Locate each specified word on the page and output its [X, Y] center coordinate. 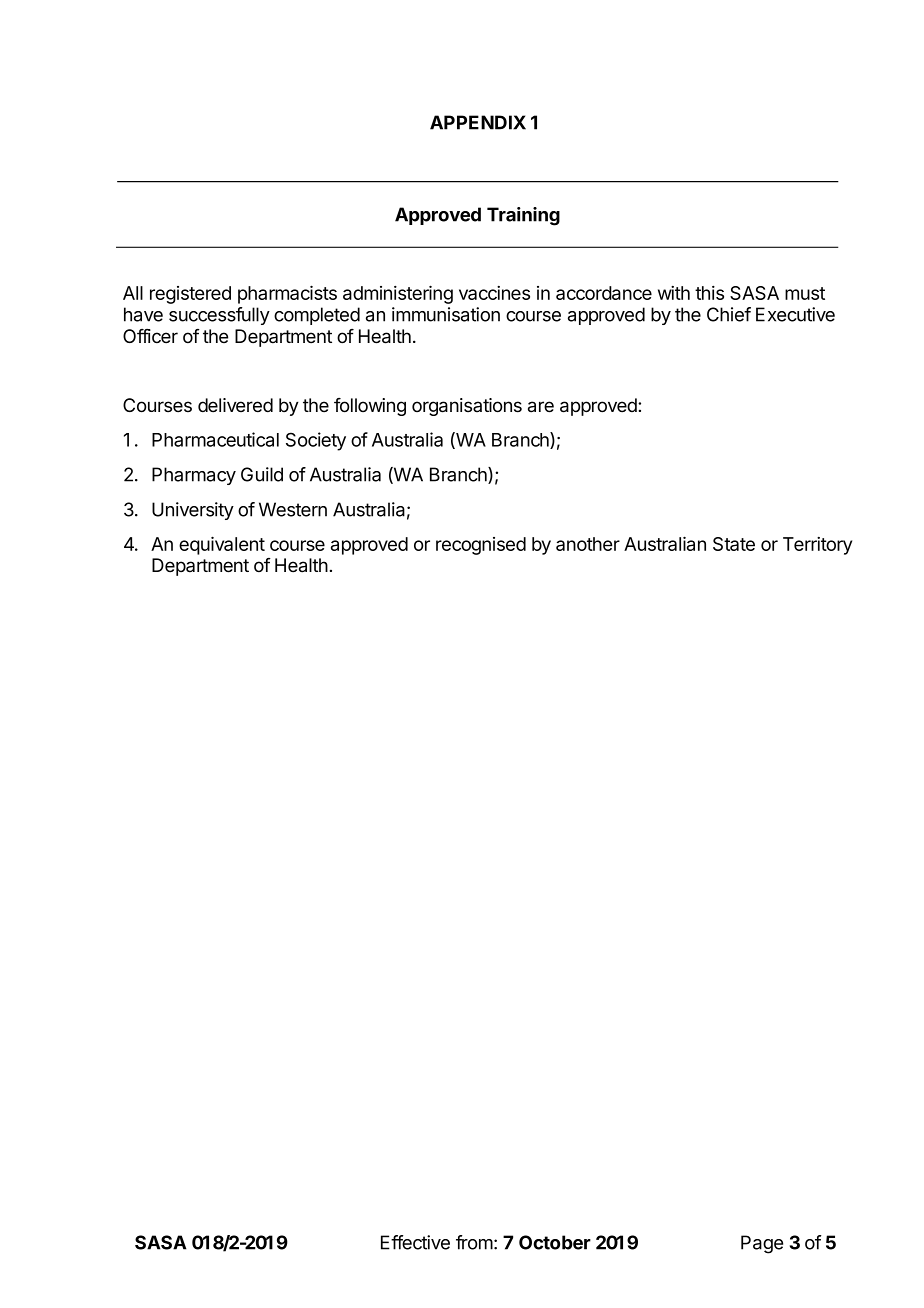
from [474, 1242]
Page [762, 1244]
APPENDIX [478, 122]
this [709, 293]
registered [190, 295]
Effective [415, 1242]
